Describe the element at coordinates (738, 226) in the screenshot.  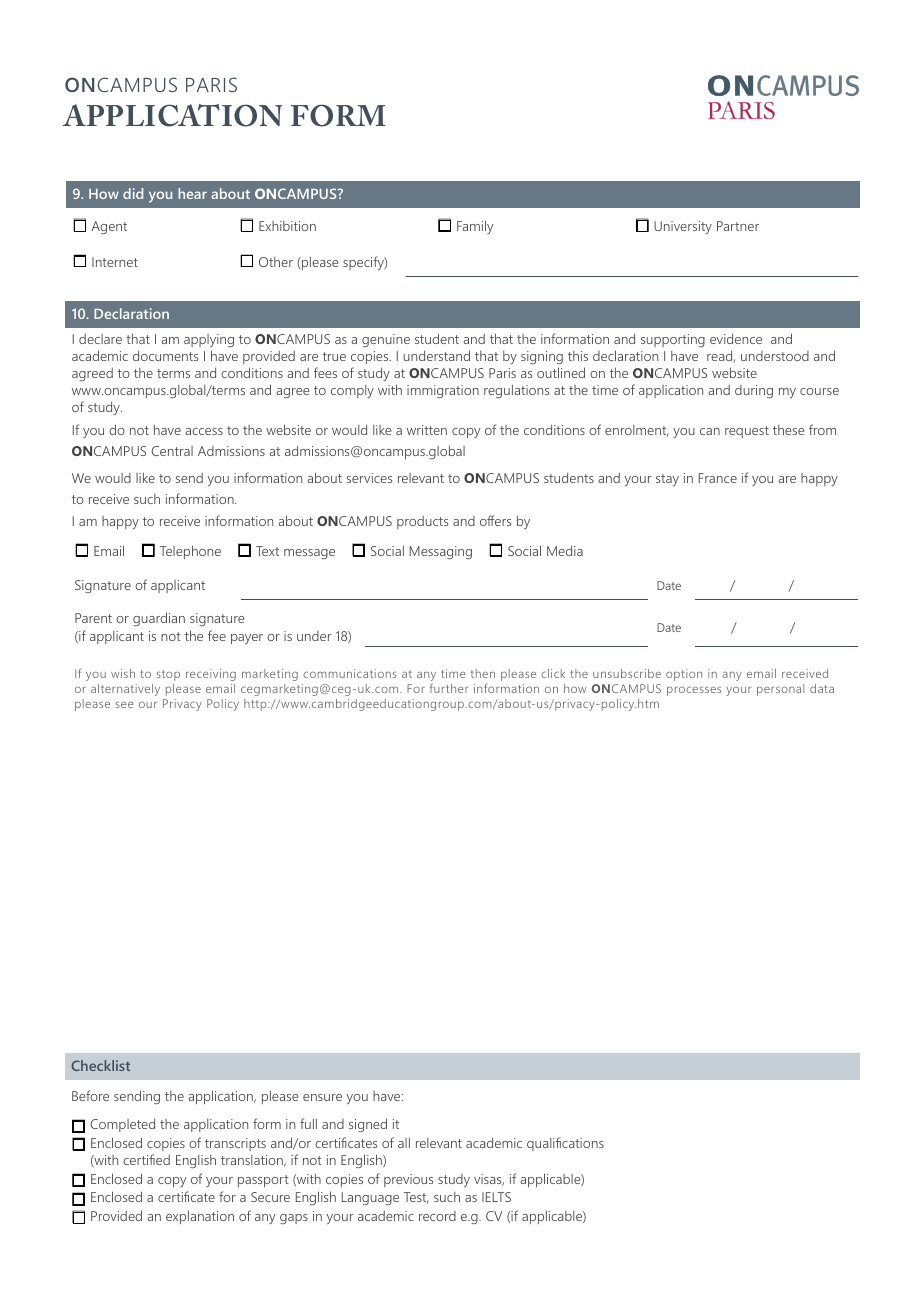
I see `Partner` at that location.
